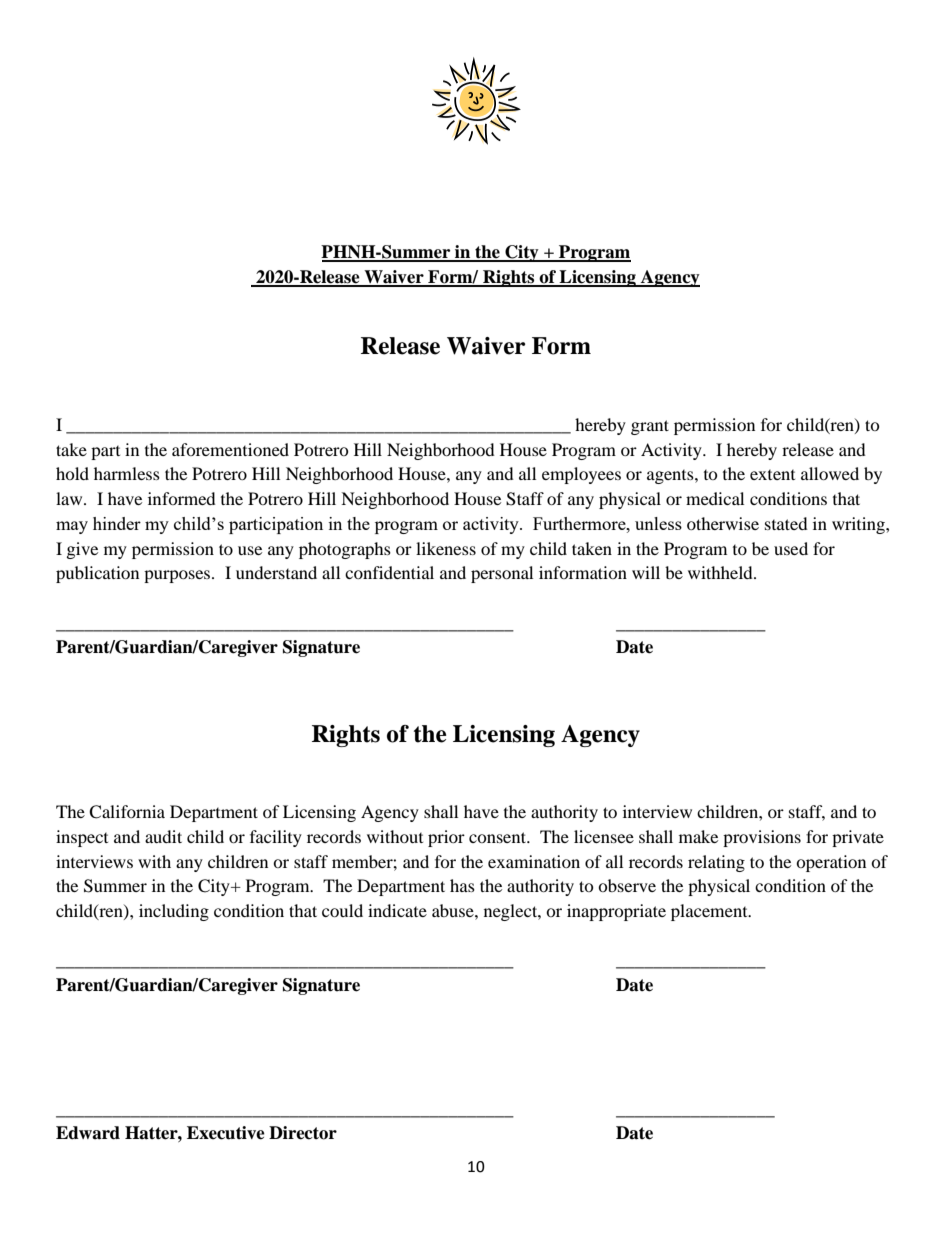 This screenshot has width=952, height=1233. Describe the element at coordinates (716, 863) in the screenshot. I see `relating` at that location.
